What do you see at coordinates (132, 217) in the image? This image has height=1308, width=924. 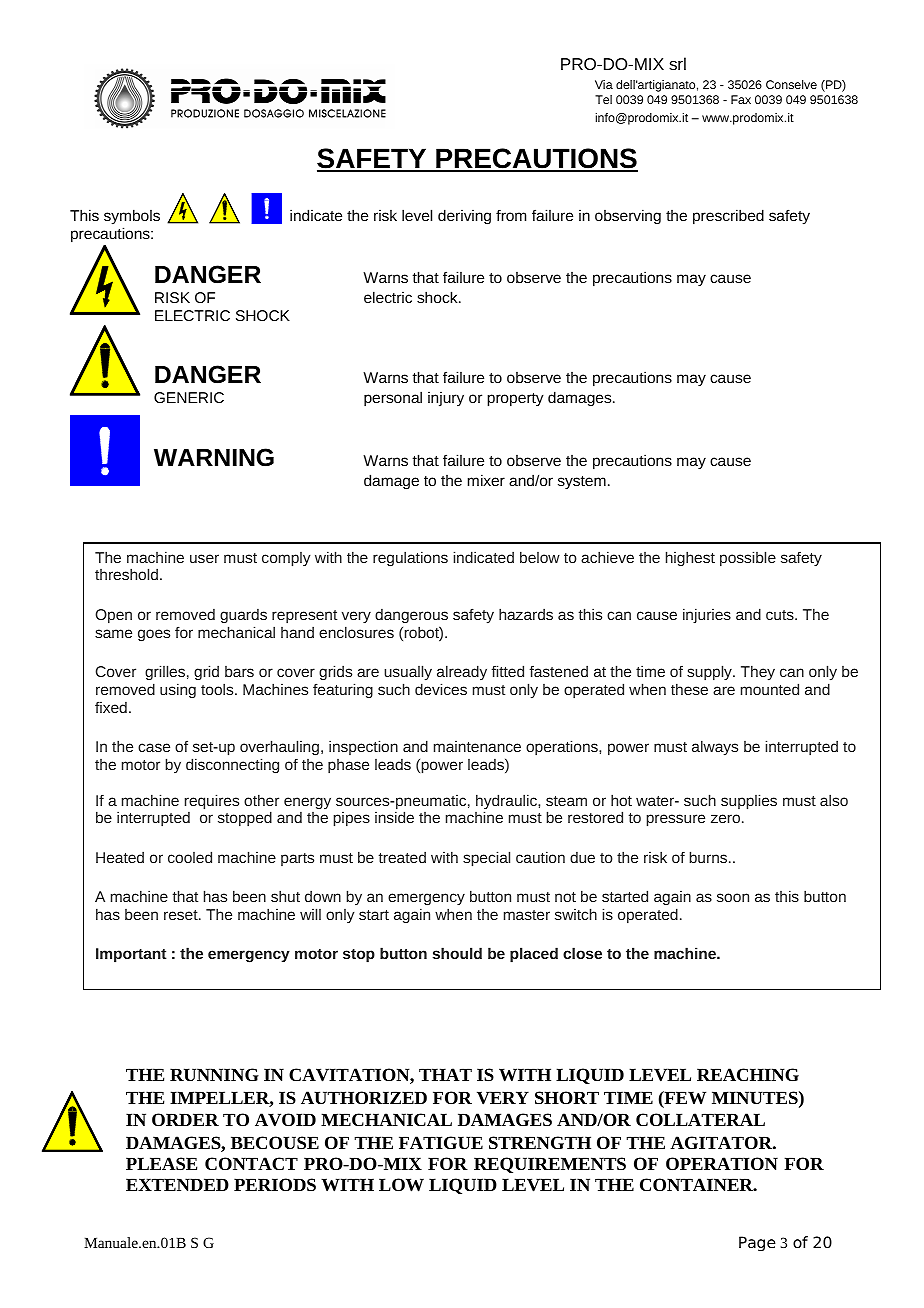 I see `symbols` at bounding box center [132, 217].
